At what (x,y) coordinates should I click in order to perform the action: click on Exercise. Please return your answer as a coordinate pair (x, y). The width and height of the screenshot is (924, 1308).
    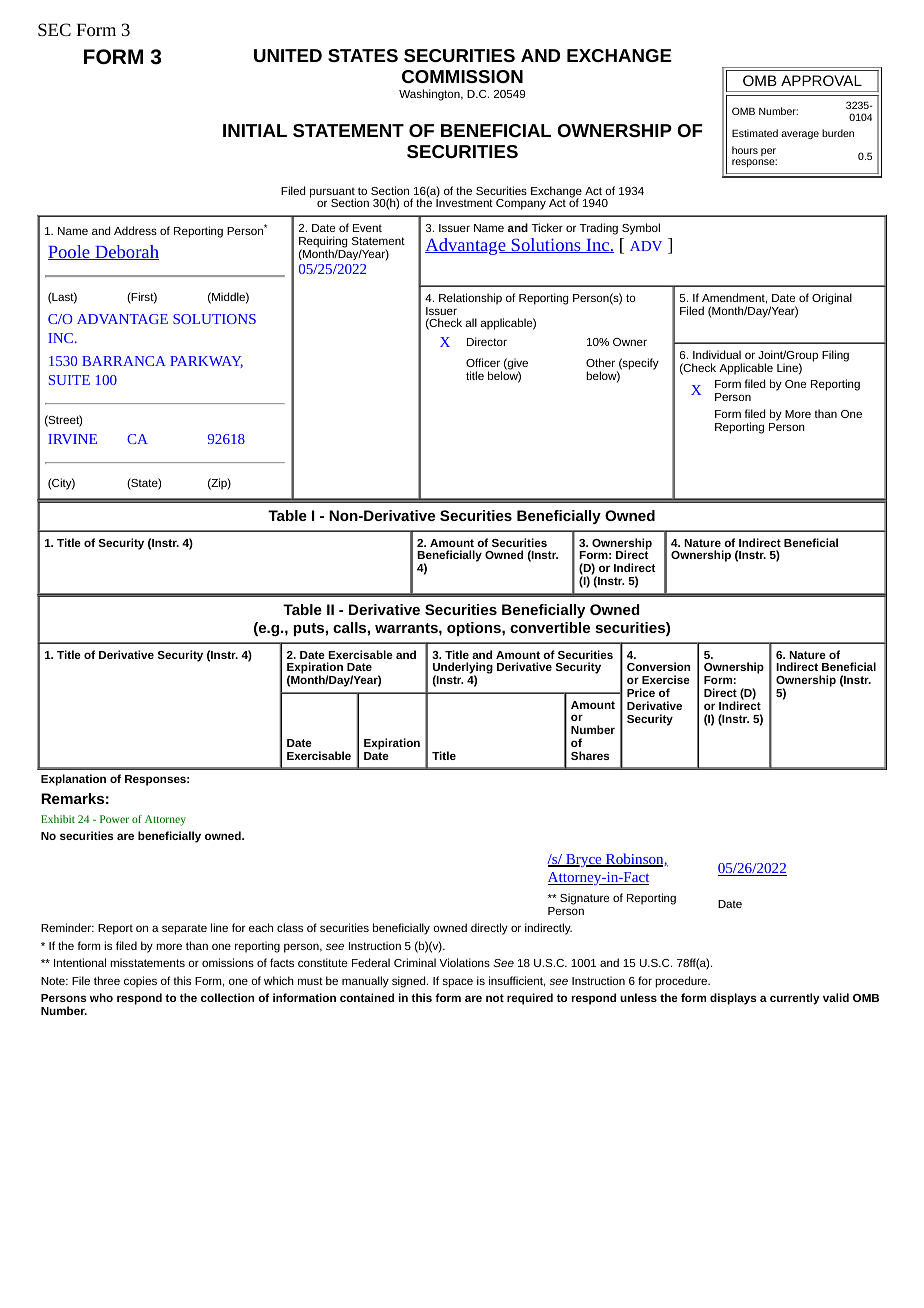
    Looking at the image, I should click on (666, 679).
